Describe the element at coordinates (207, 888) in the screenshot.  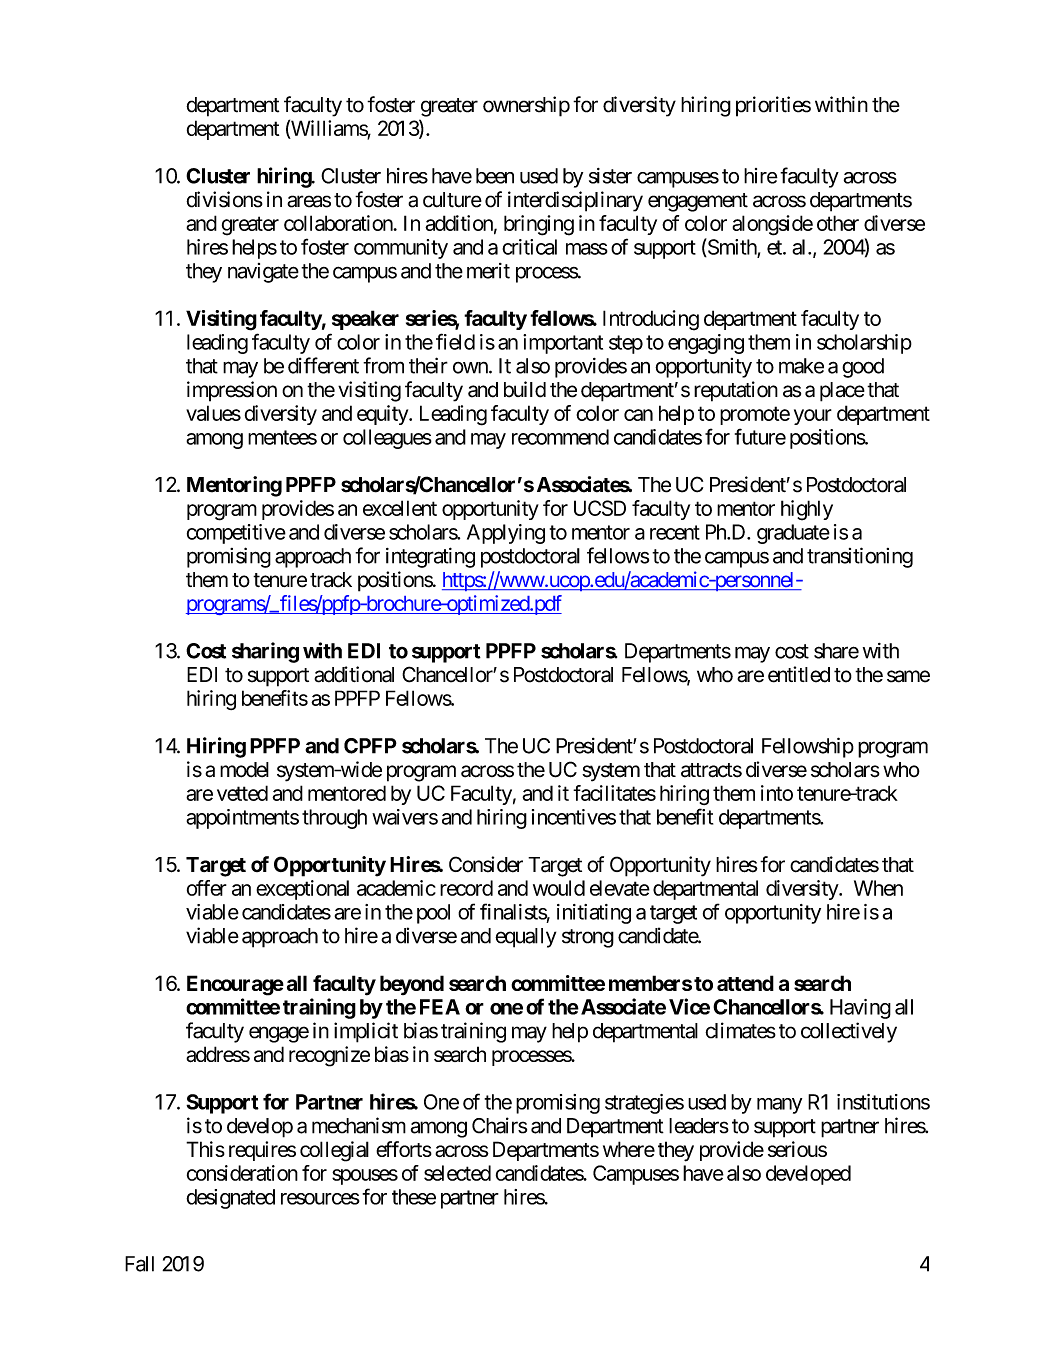
I see `offer` at that location.
